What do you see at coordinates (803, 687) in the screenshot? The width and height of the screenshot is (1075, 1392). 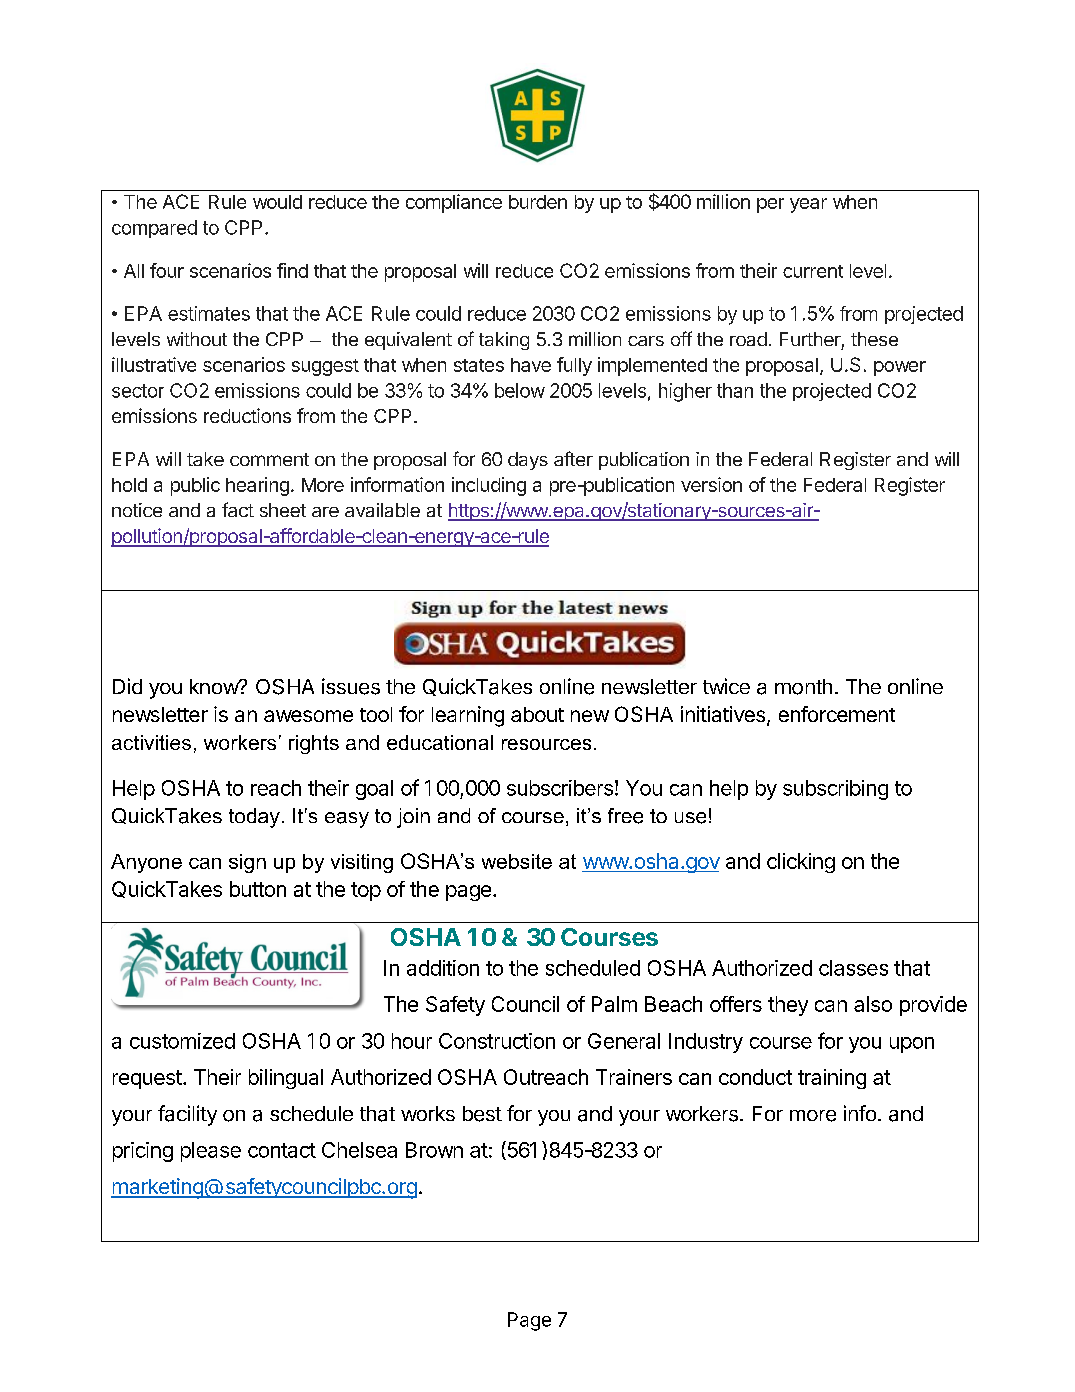 I see `month` at bounding box center [803, 687].
